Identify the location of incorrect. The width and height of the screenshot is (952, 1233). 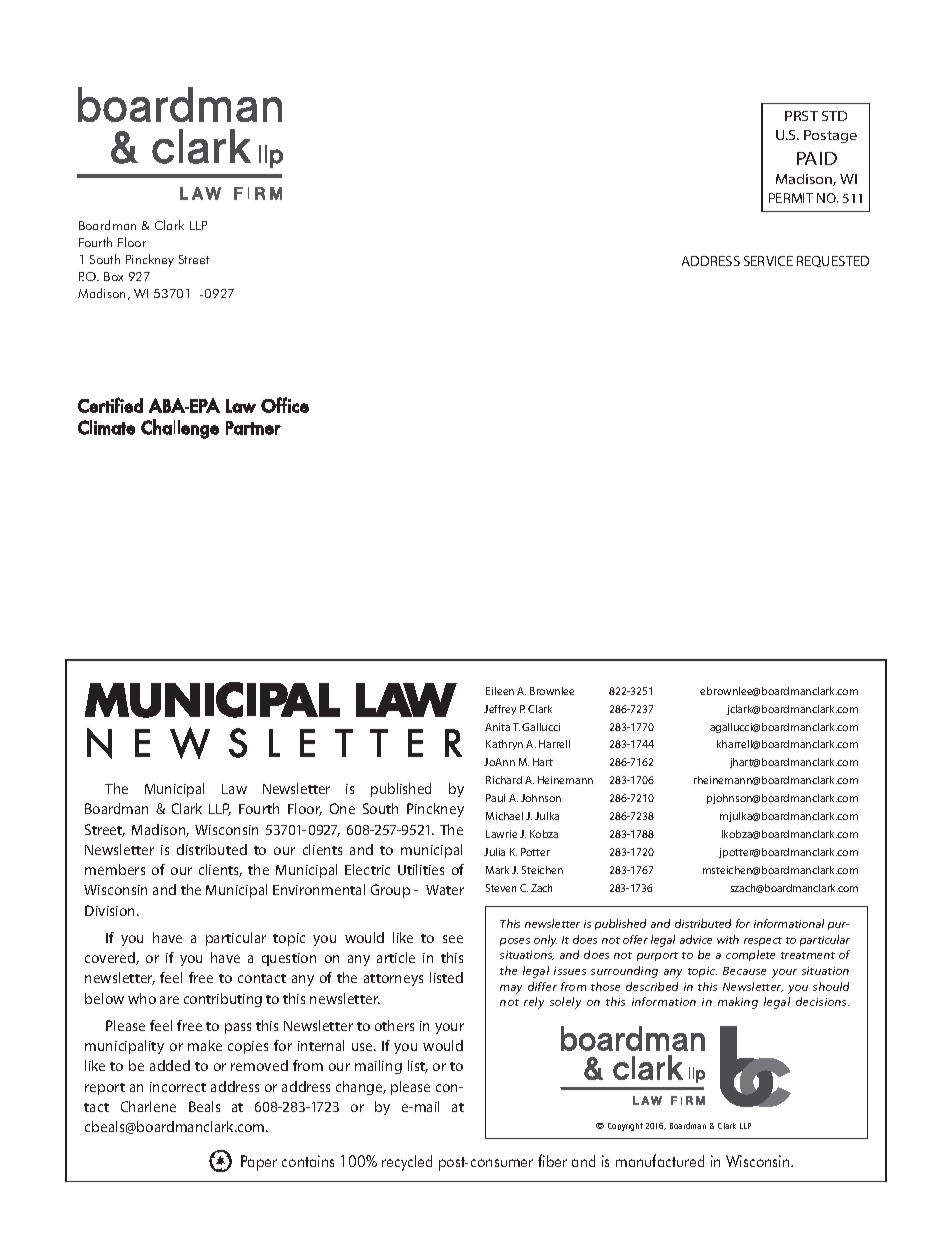
(178, 1087).
